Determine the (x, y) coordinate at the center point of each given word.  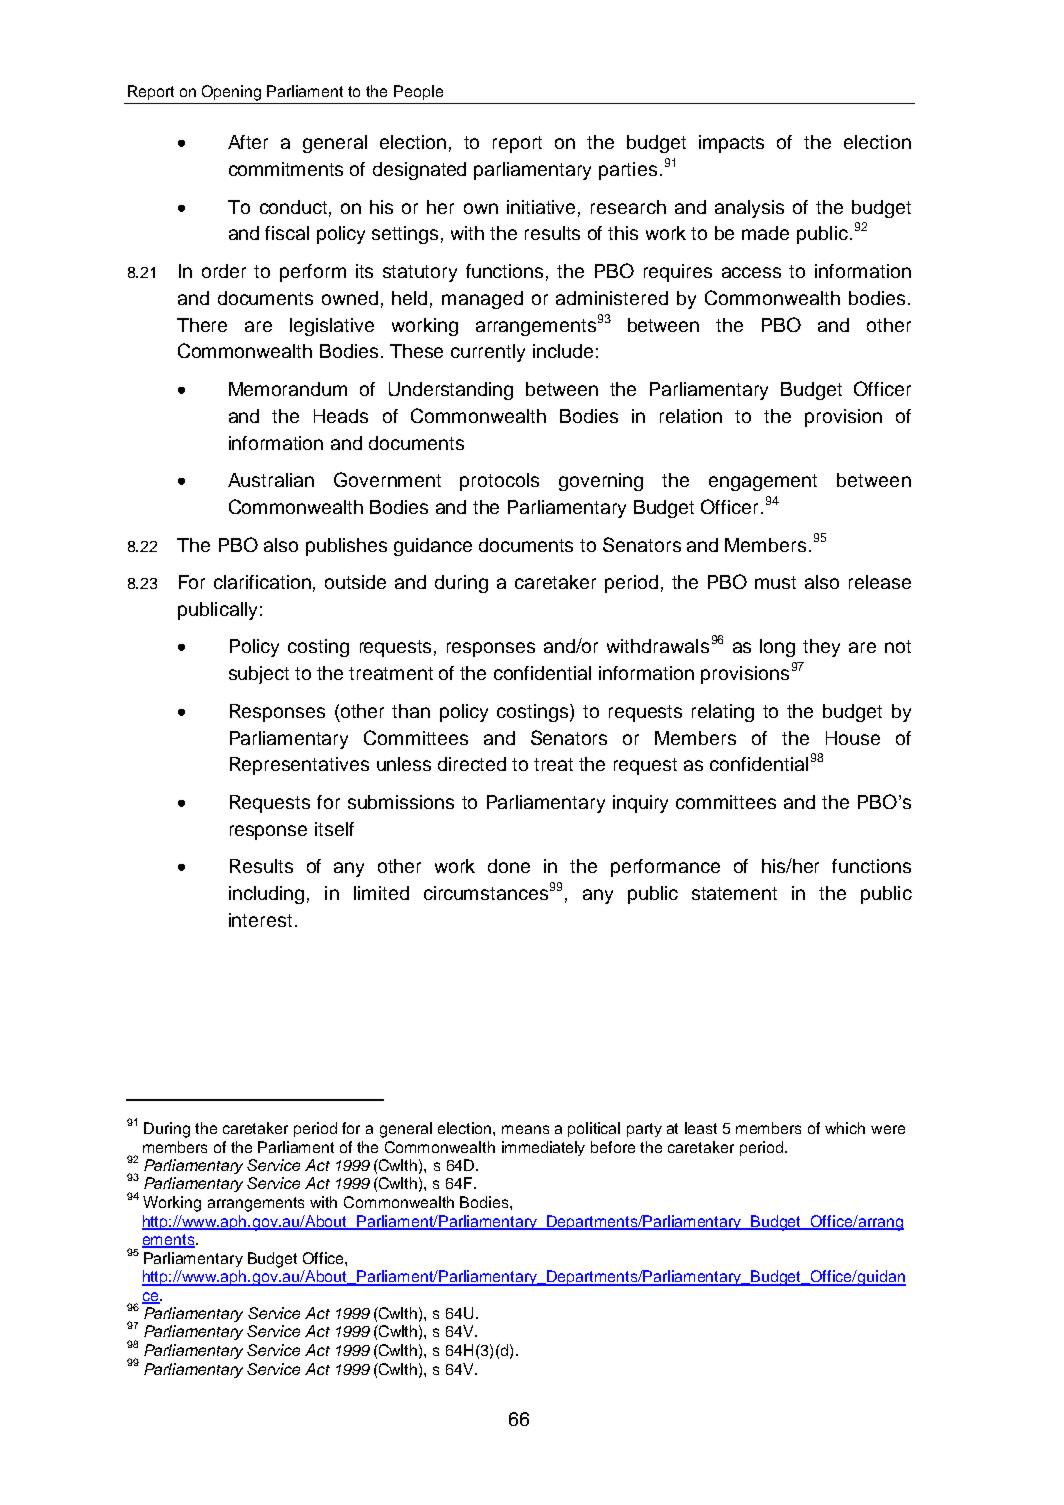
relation (691, 416)
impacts (731, 144)
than (411, 711)
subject (259, 675)
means (525, 1129)
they (821, 648)
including (266, 895)
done (509, 866)
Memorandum (288, 389)
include (563, 351)
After (248, 142)
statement (734, 893)
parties (628, 171)
